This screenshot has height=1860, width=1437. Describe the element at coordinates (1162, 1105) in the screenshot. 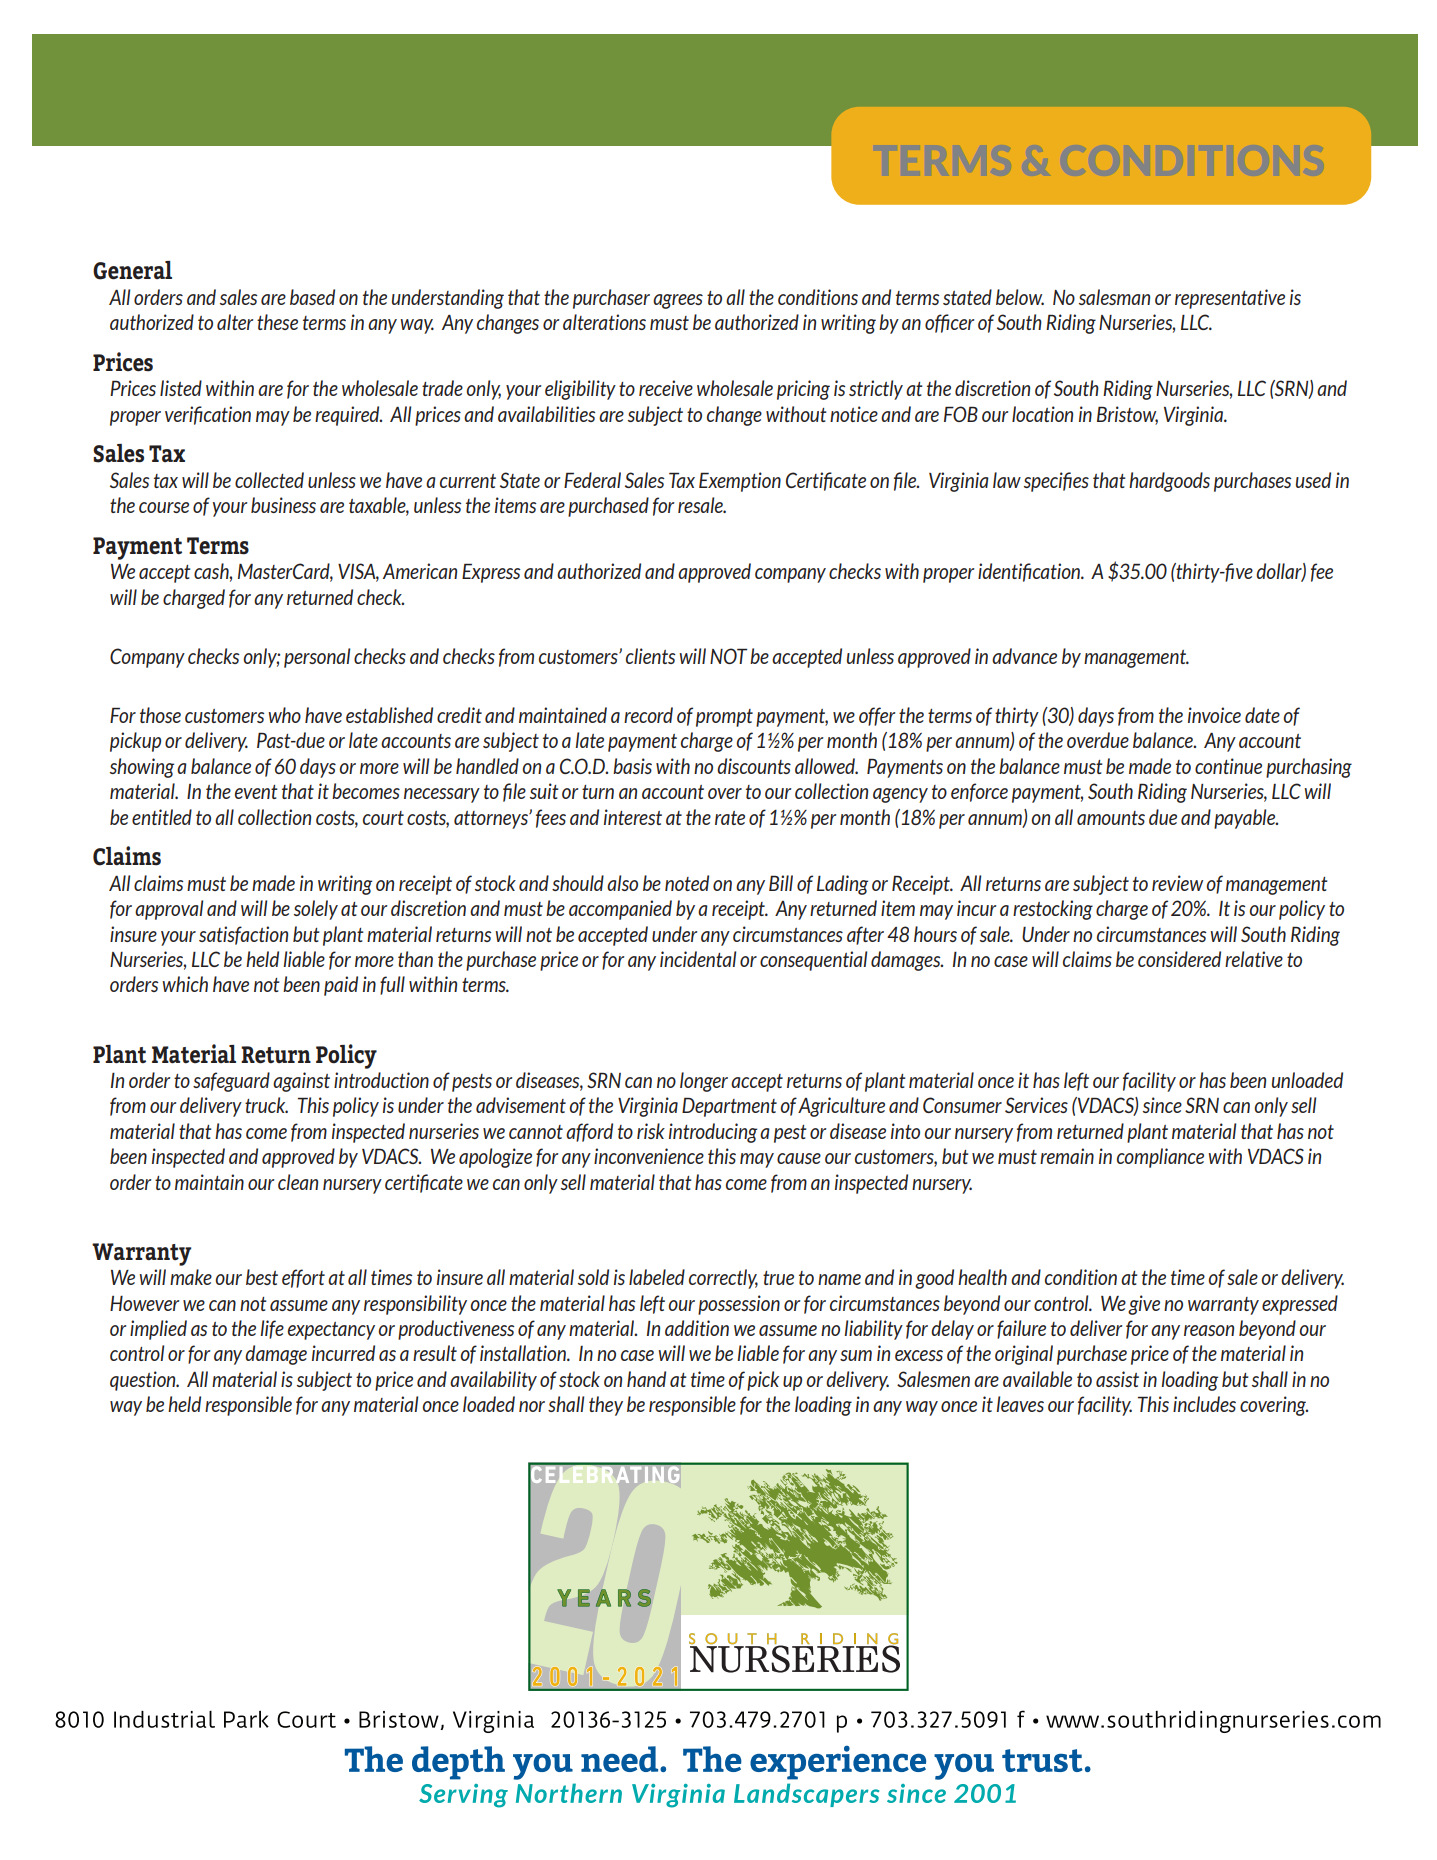

I see `since` at that location.
